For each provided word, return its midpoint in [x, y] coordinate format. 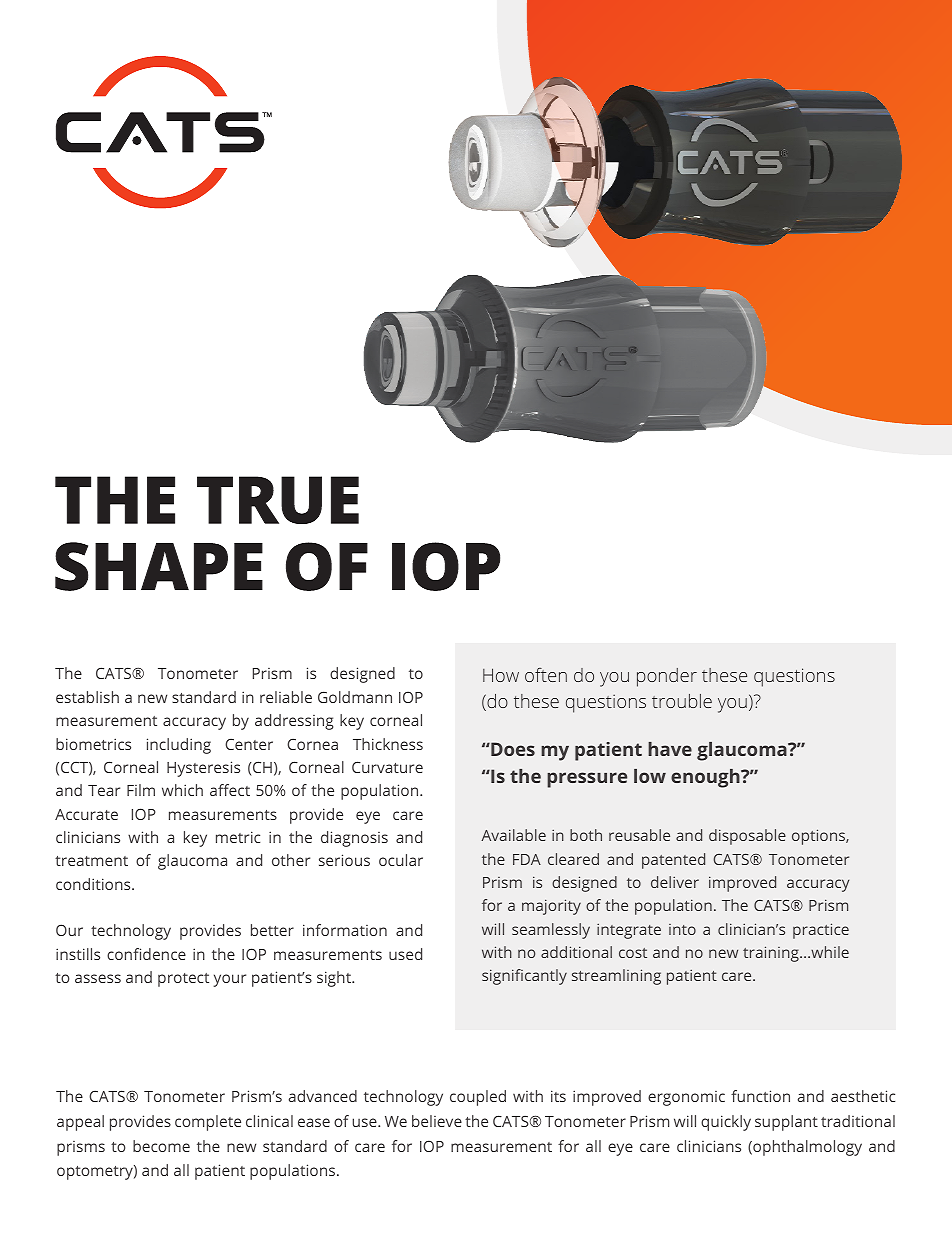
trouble [682, 701]
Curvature [387, 767]
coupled [478, 1098]
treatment [91, 861]
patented [673, 861]
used [405, 954]
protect [183, 980]
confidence [146, 954]
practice [821, 931]
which [182, 790]
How [501, 675]
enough [706, 778]
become [161, 1146]
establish [87, 697]
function [760, 1096]
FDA [527, 859]
